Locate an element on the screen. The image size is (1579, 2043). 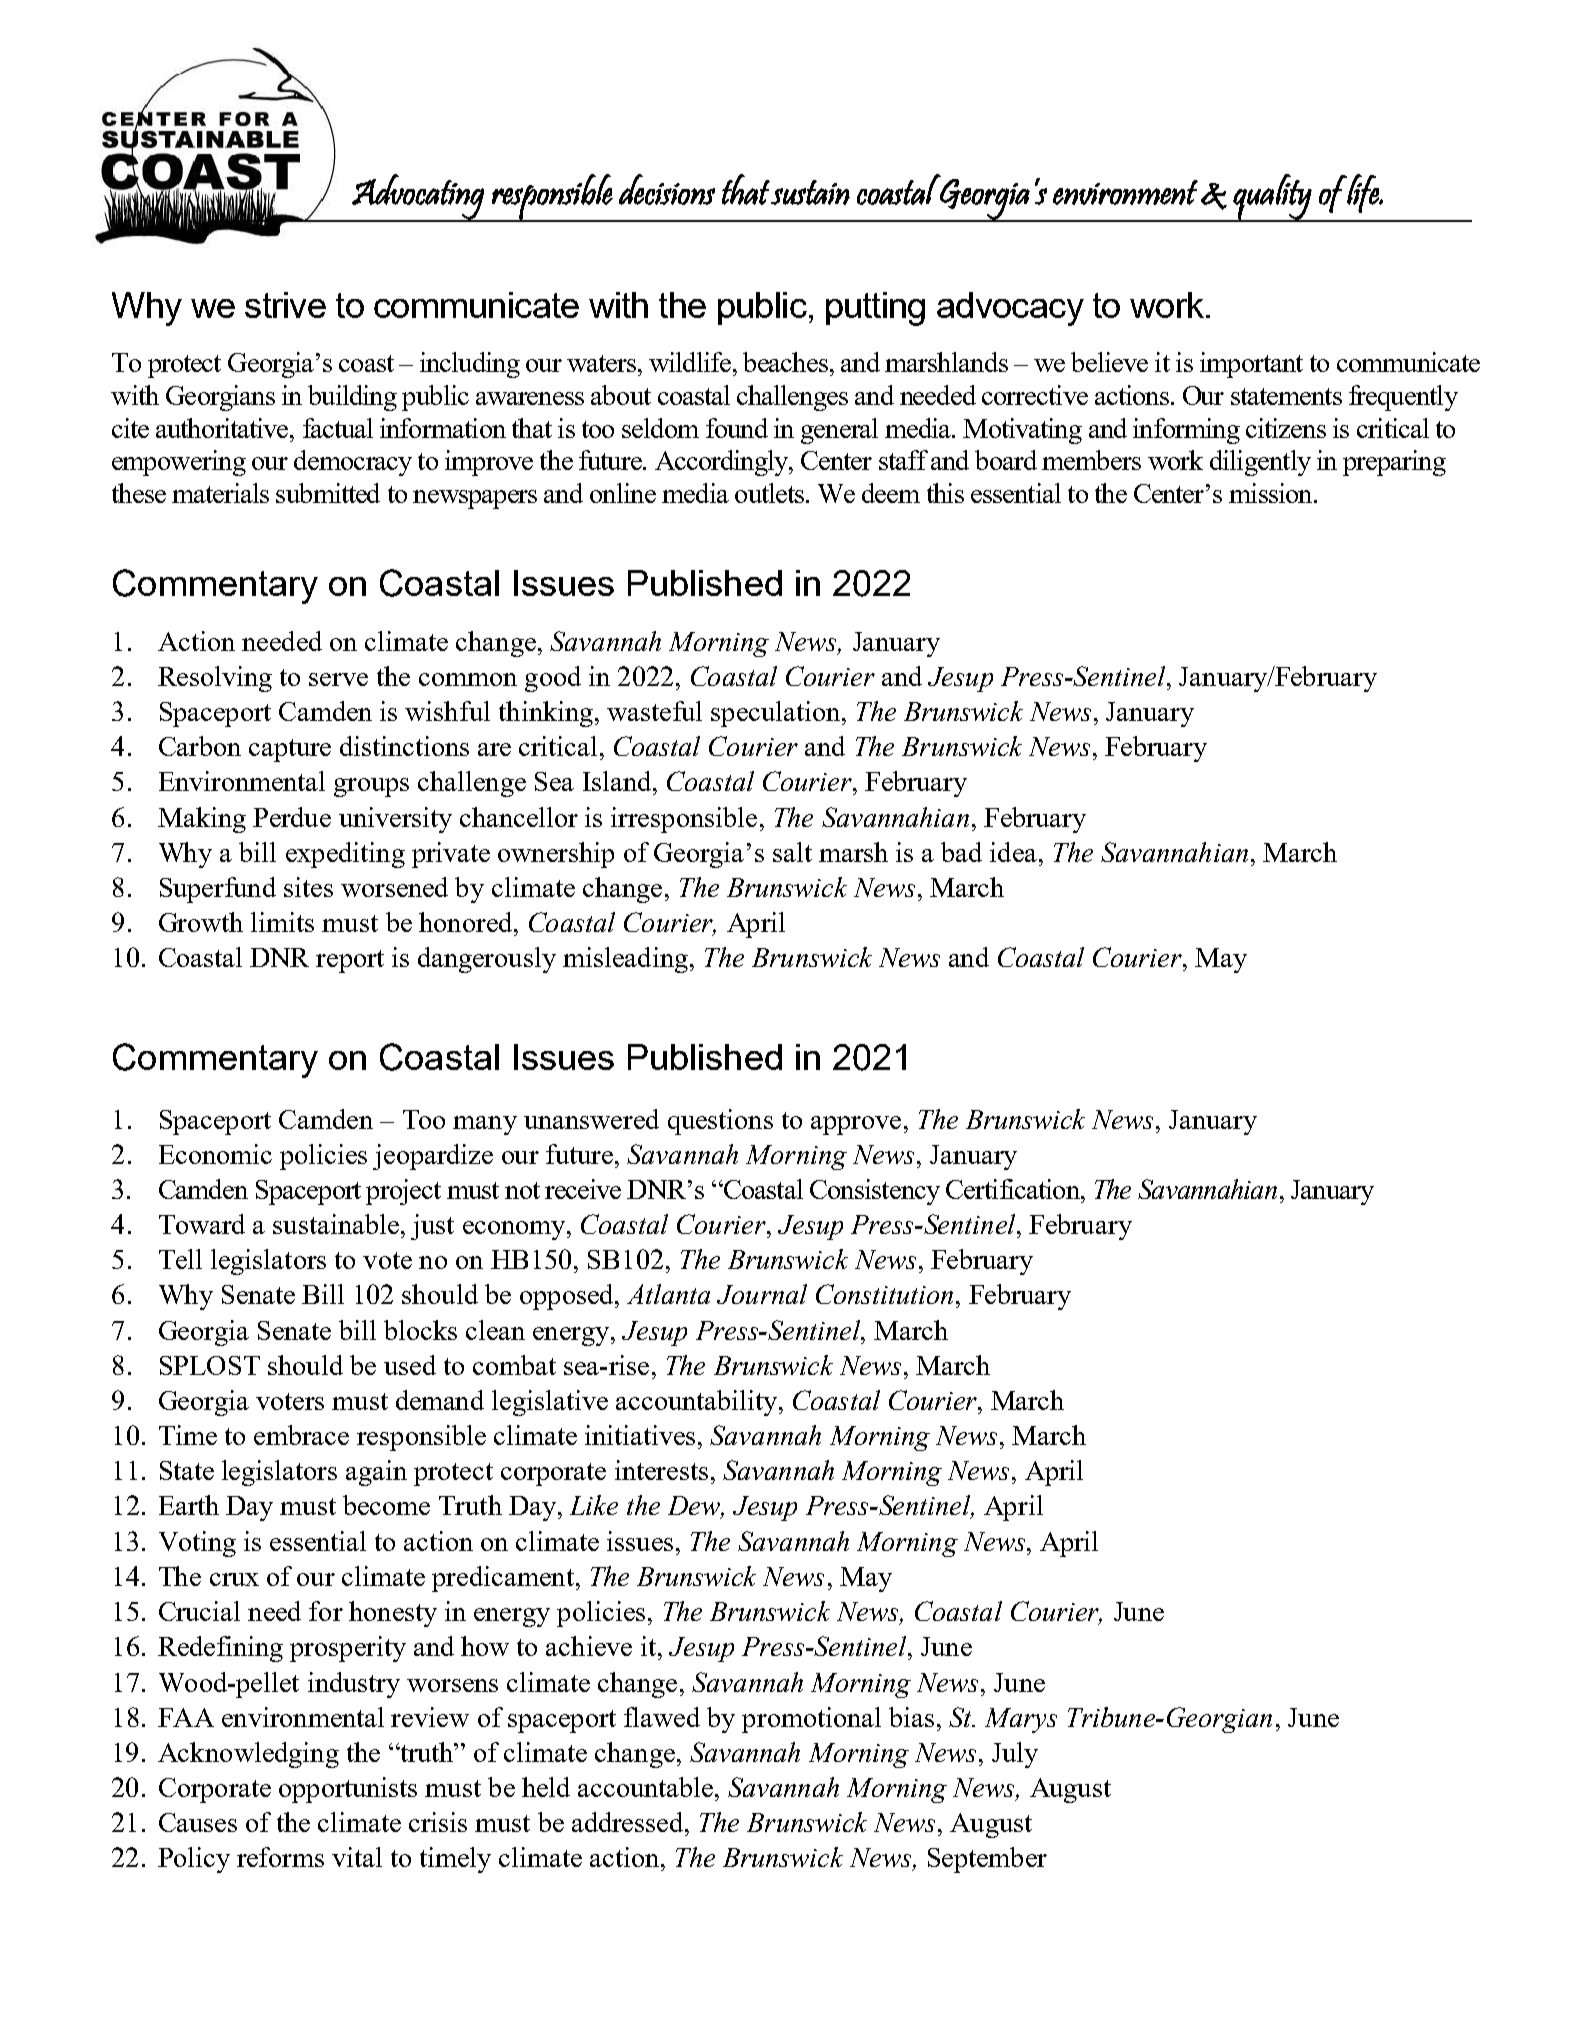
mission is located at coordinates (1272, 493).
